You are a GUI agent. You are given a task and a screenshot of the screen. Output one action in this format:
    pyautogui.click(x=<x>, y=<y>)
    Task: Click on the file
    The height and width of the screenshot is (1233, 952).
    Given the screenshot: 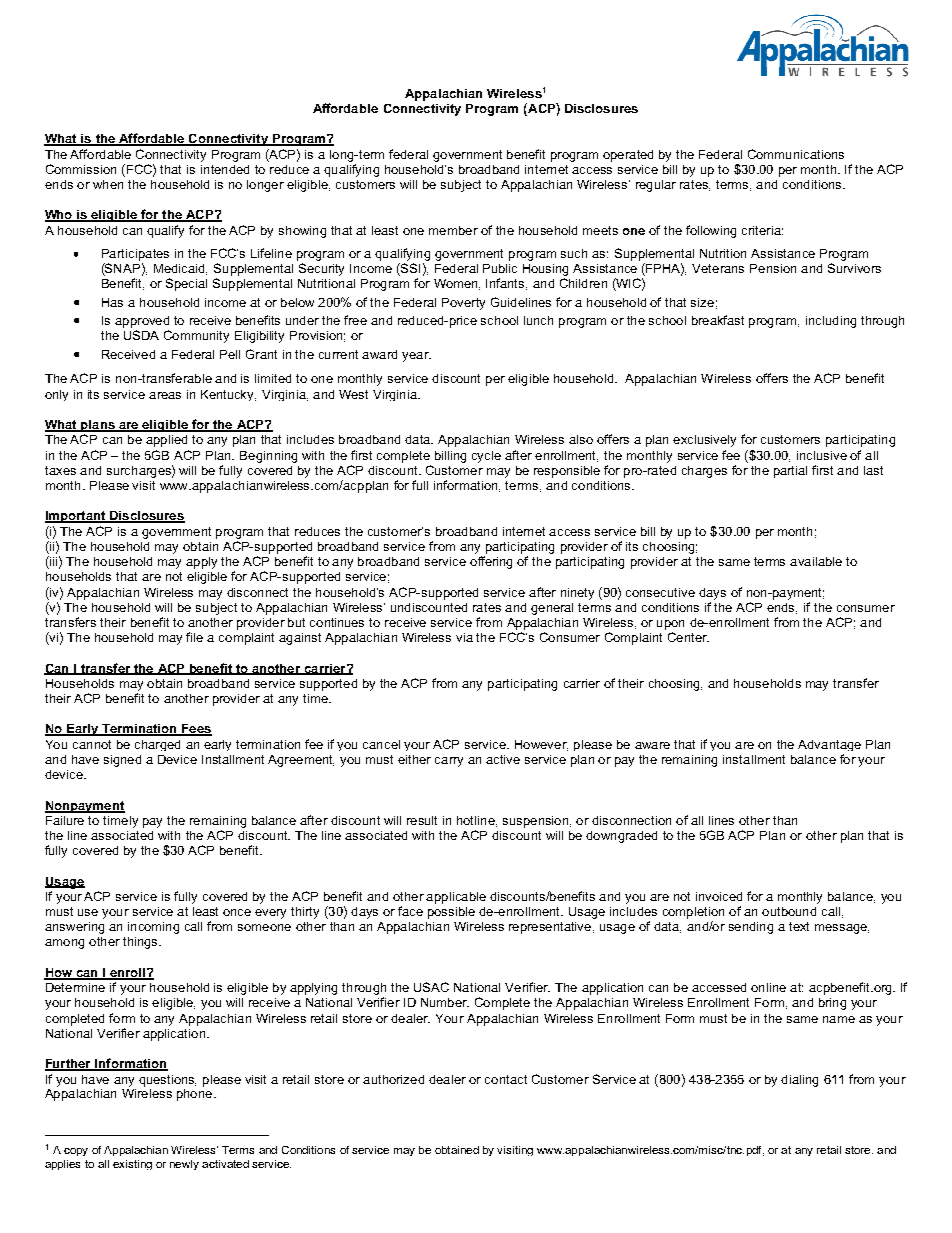 What is the action you would take?
    pyautogui.click(x=194, y=637)
